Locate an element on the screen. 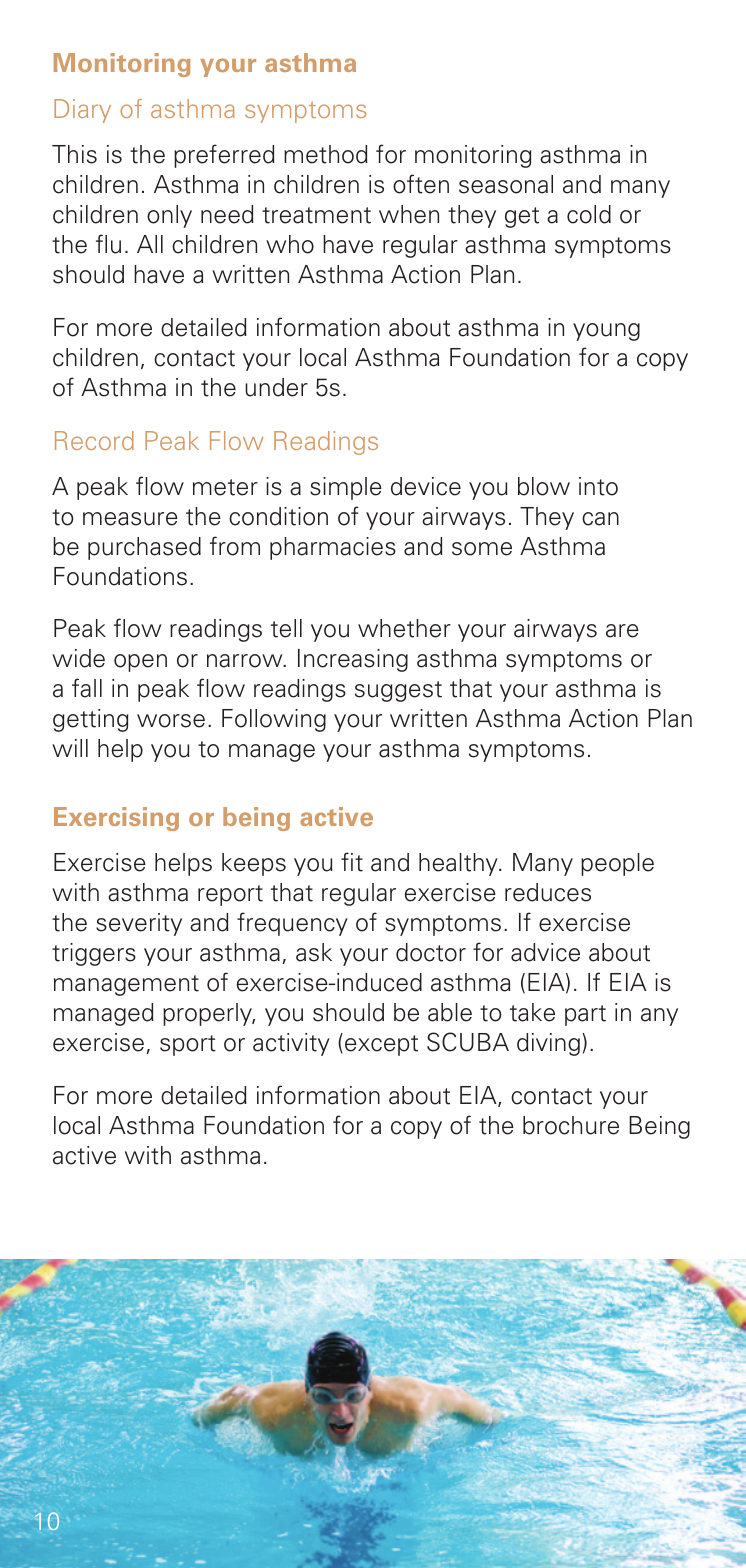  method is located at coordinates (326, 154).
